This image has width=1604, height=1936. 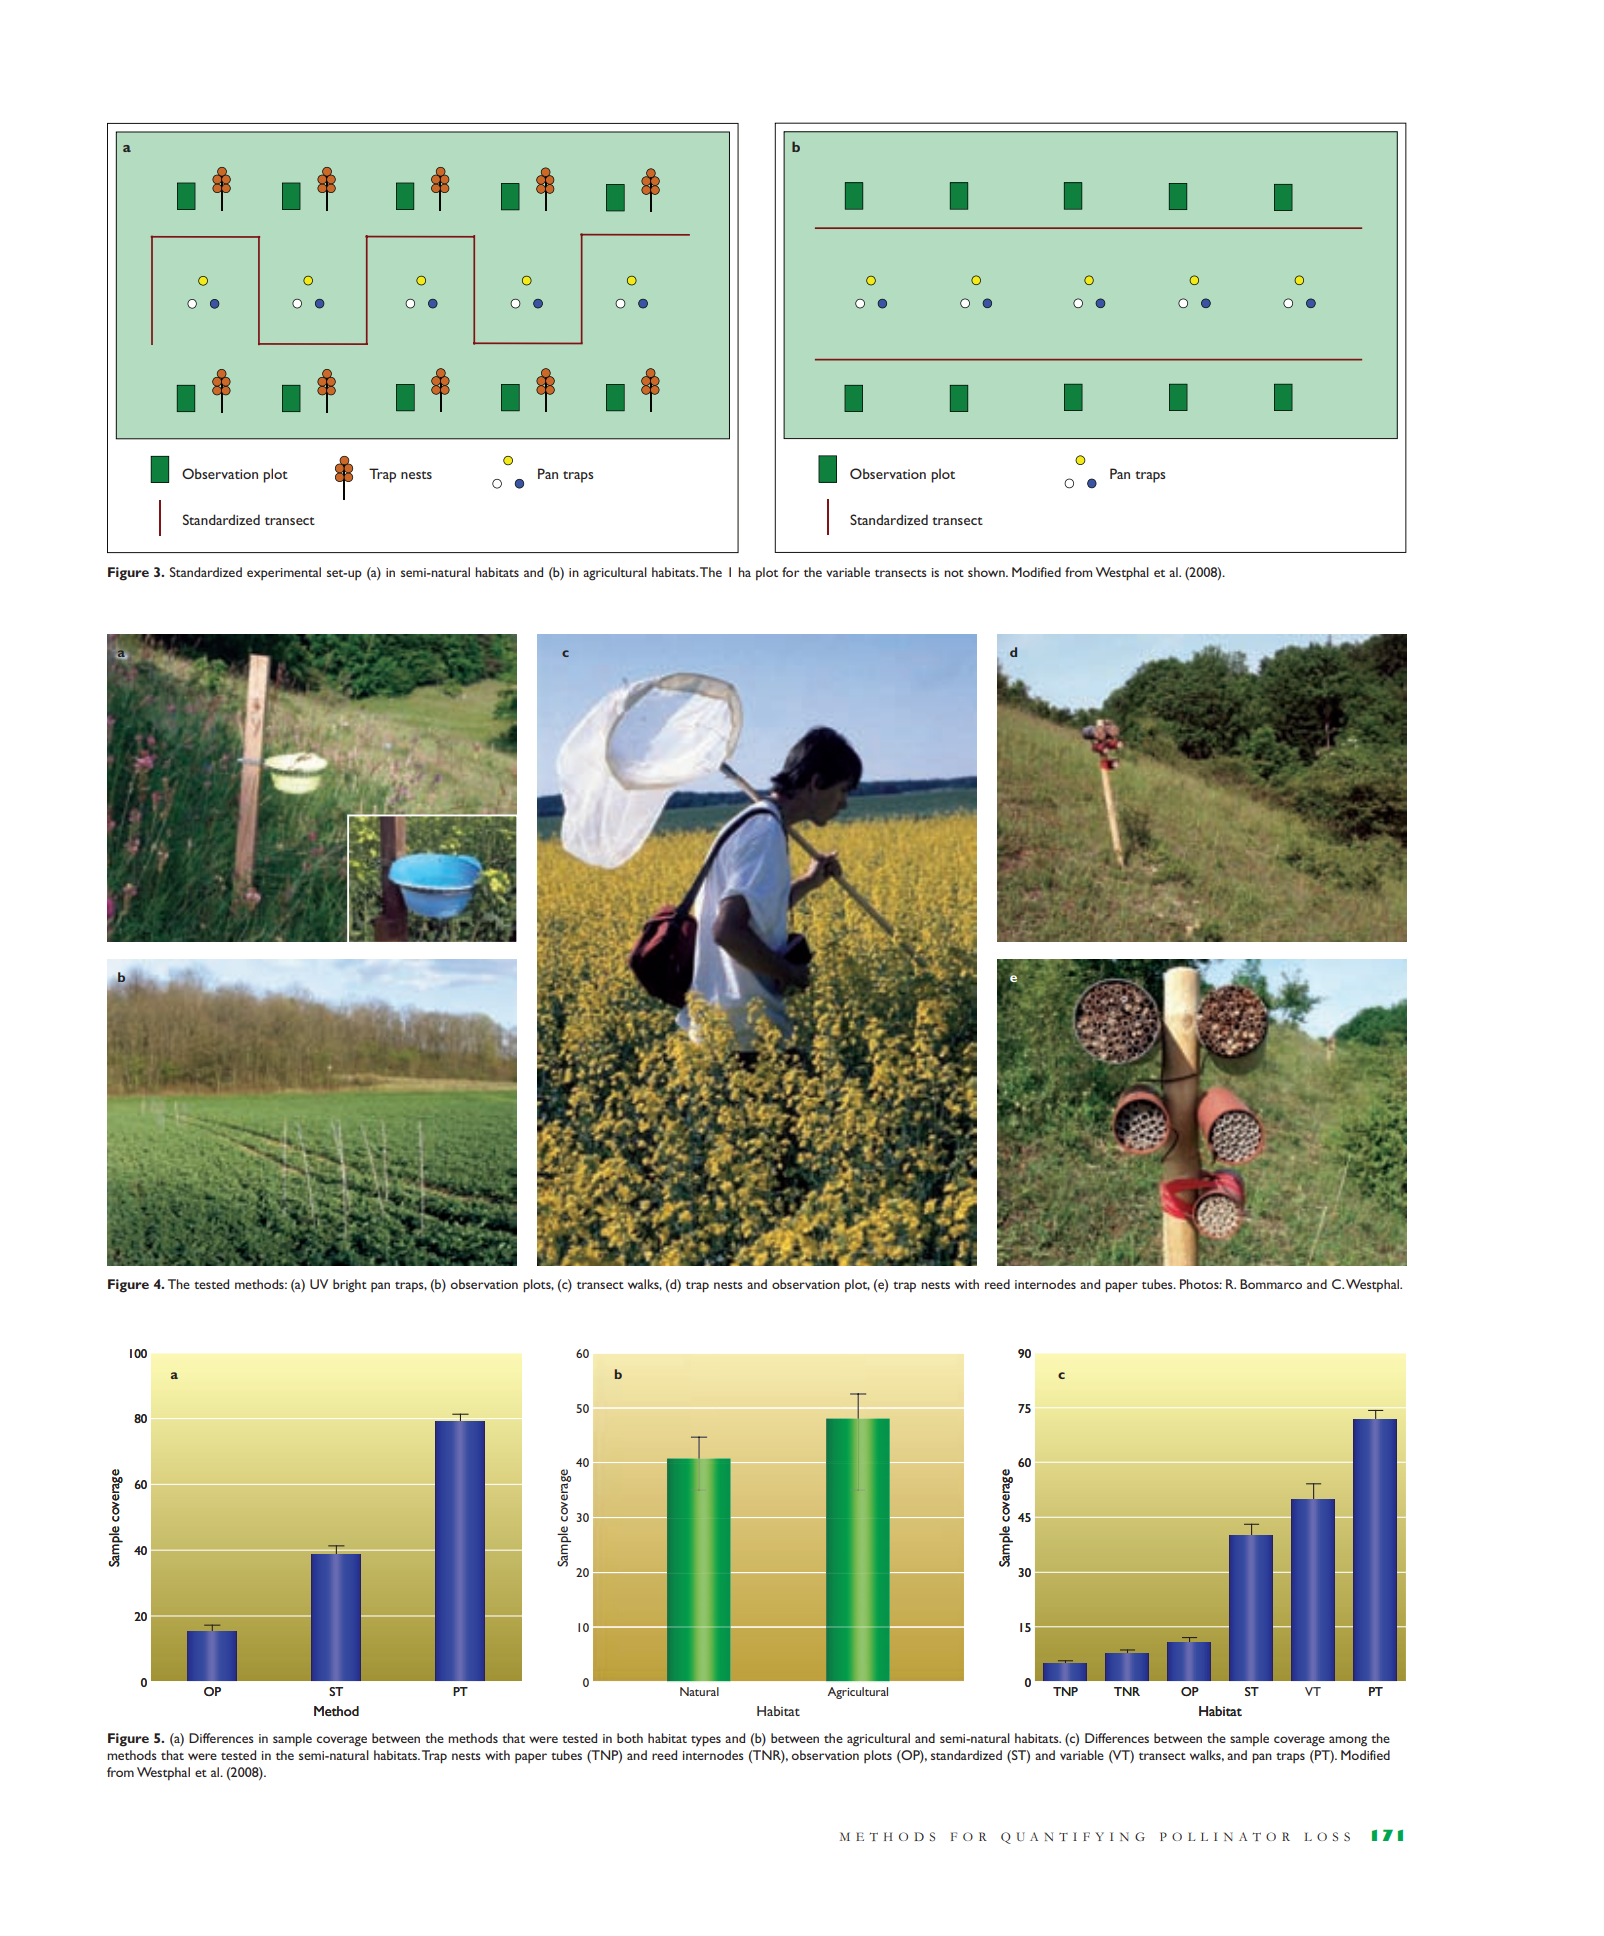 I want to click on shown, so click(x=987, y=572).
